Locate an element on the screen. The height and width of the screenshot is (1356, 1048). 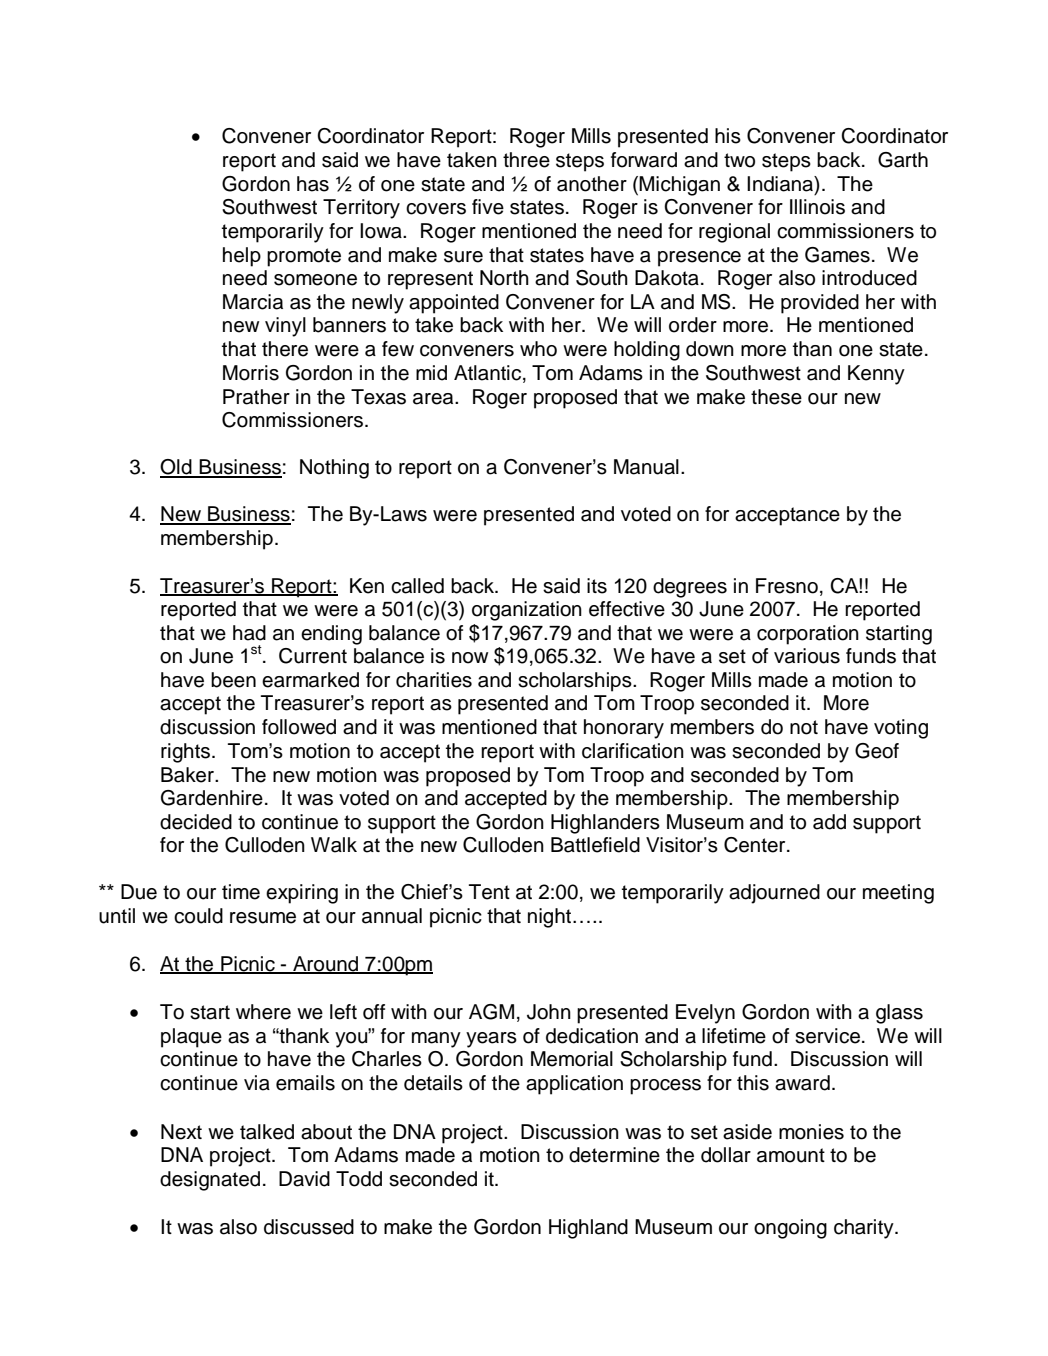
meeting is located at coordinates (898, 894).
